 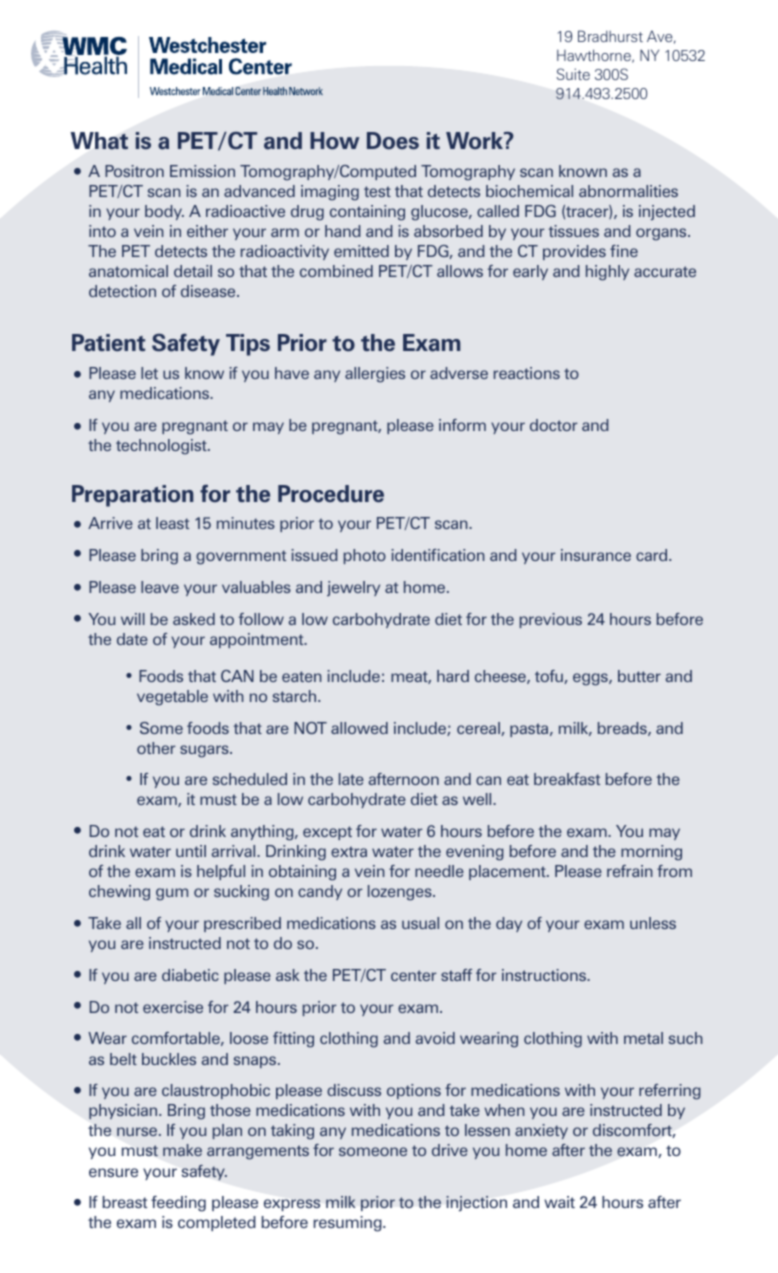 I want to click on resuming, so click(x=349, y=1224).
